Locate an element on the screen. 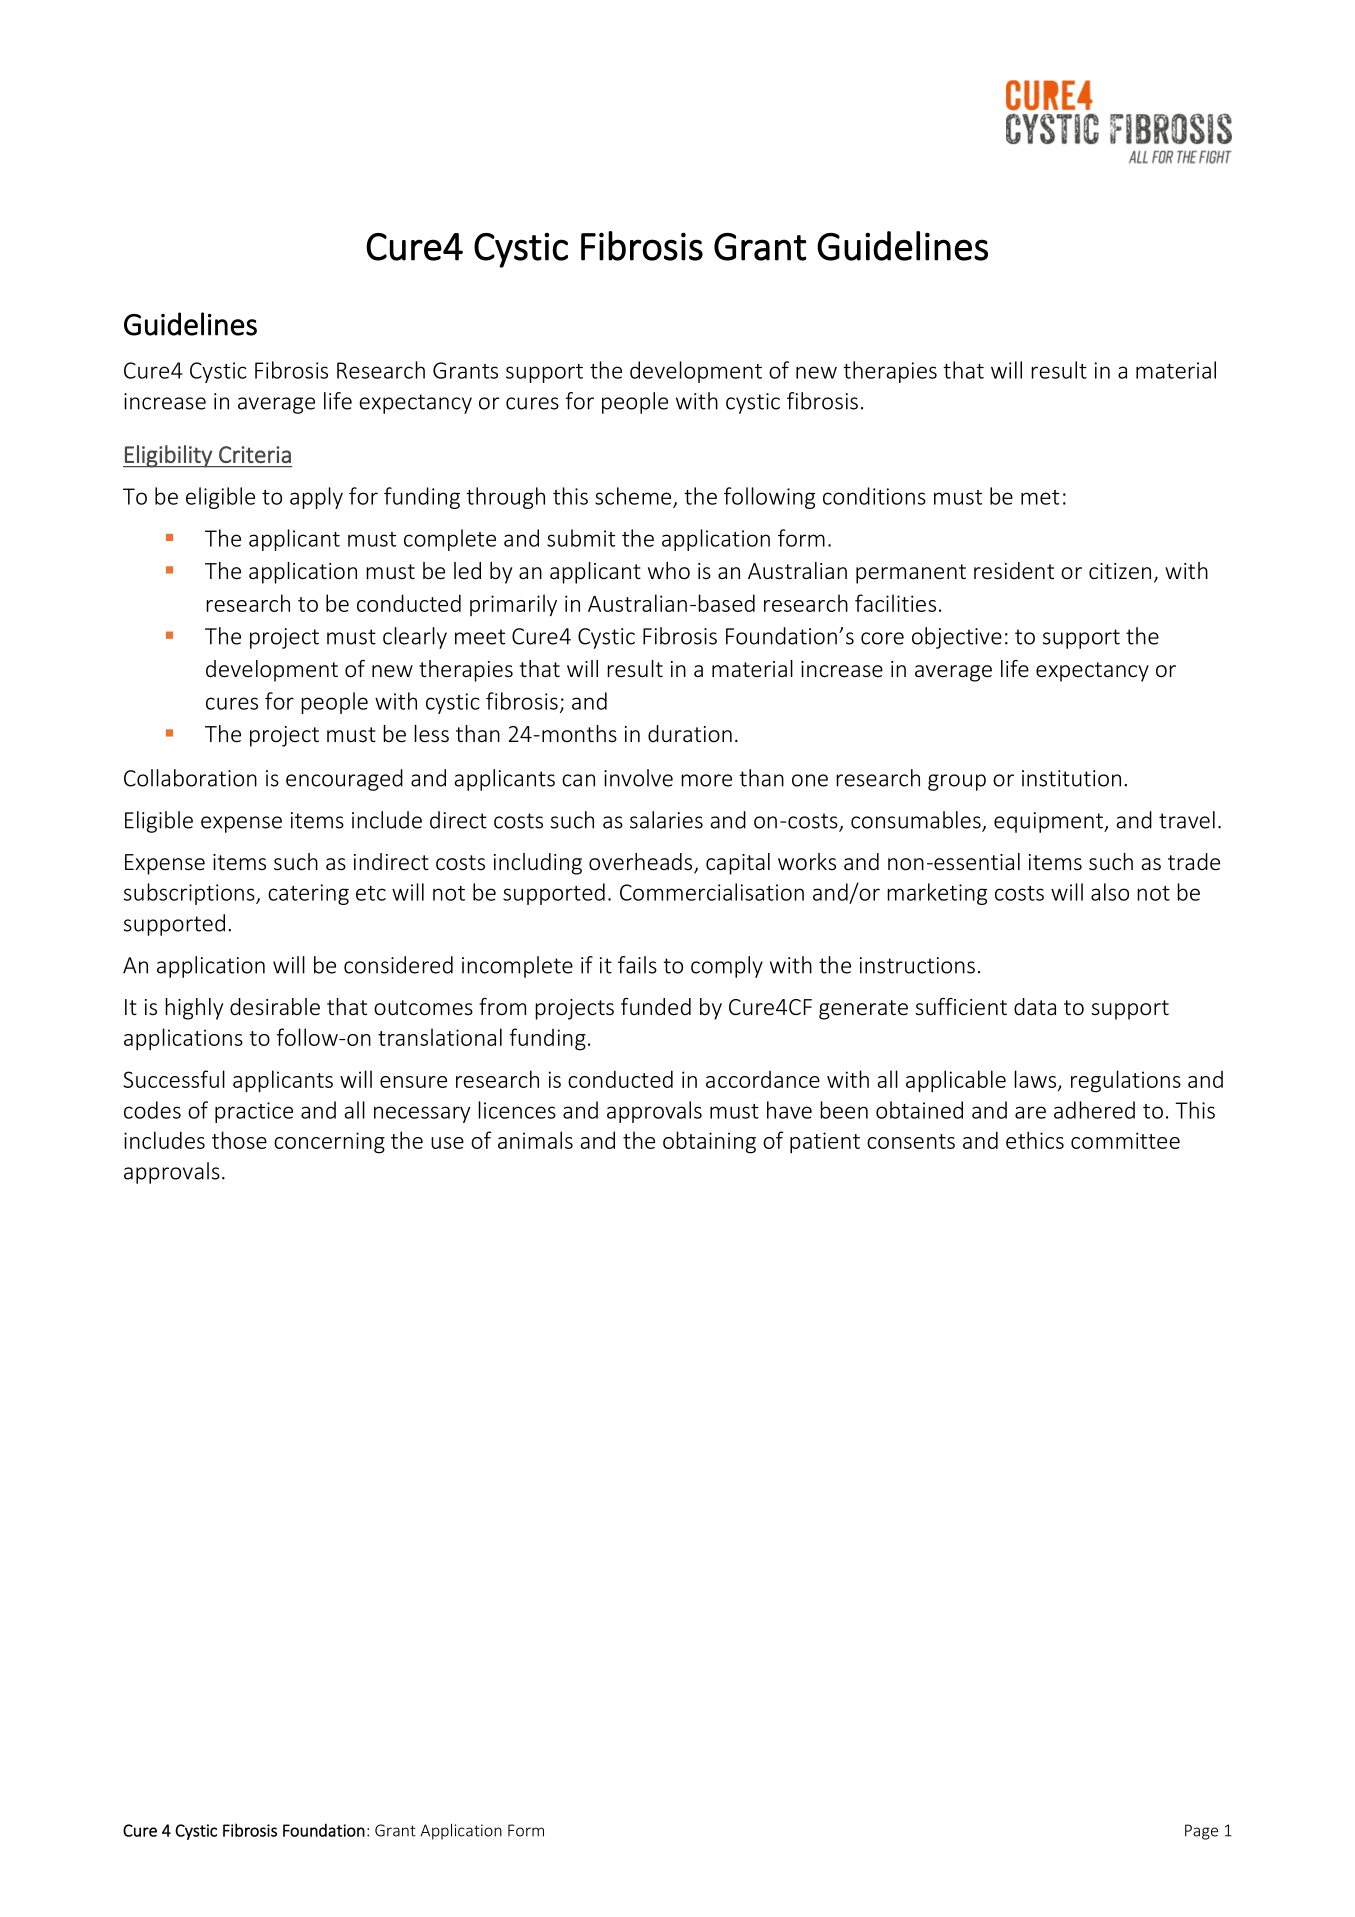 The width and height of the screenshot is (1355, 1917). those is located at coordinates (239, 1140).
